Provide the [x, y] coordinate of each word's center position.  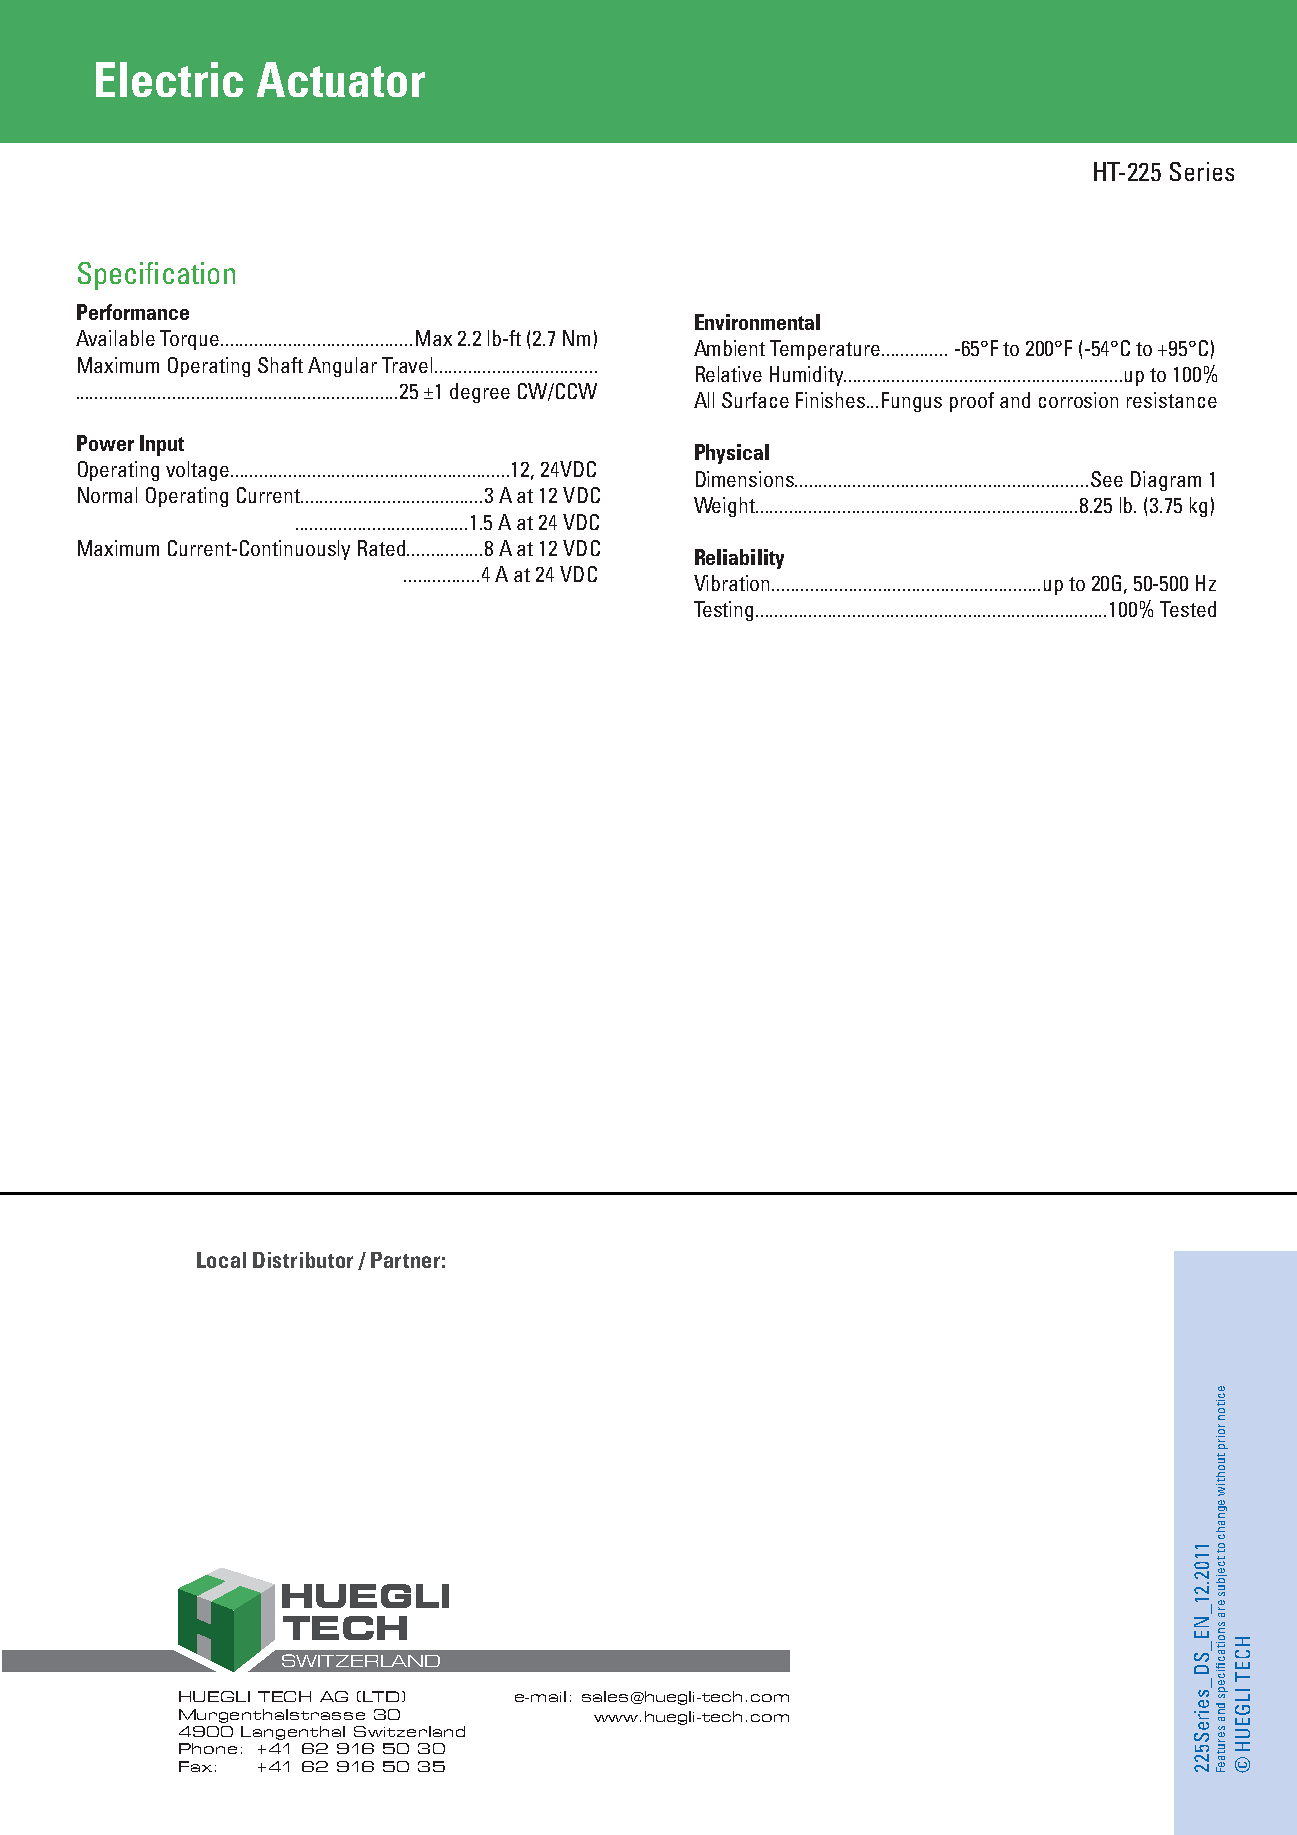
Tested [1188, 609]
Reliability [739, 559]
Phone [208, 1748]
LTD [381, 1696]
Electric [169, 79]
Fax [195, 1766]
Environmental [757, 322]
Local [221, 1260]
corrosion [1078, 400]
